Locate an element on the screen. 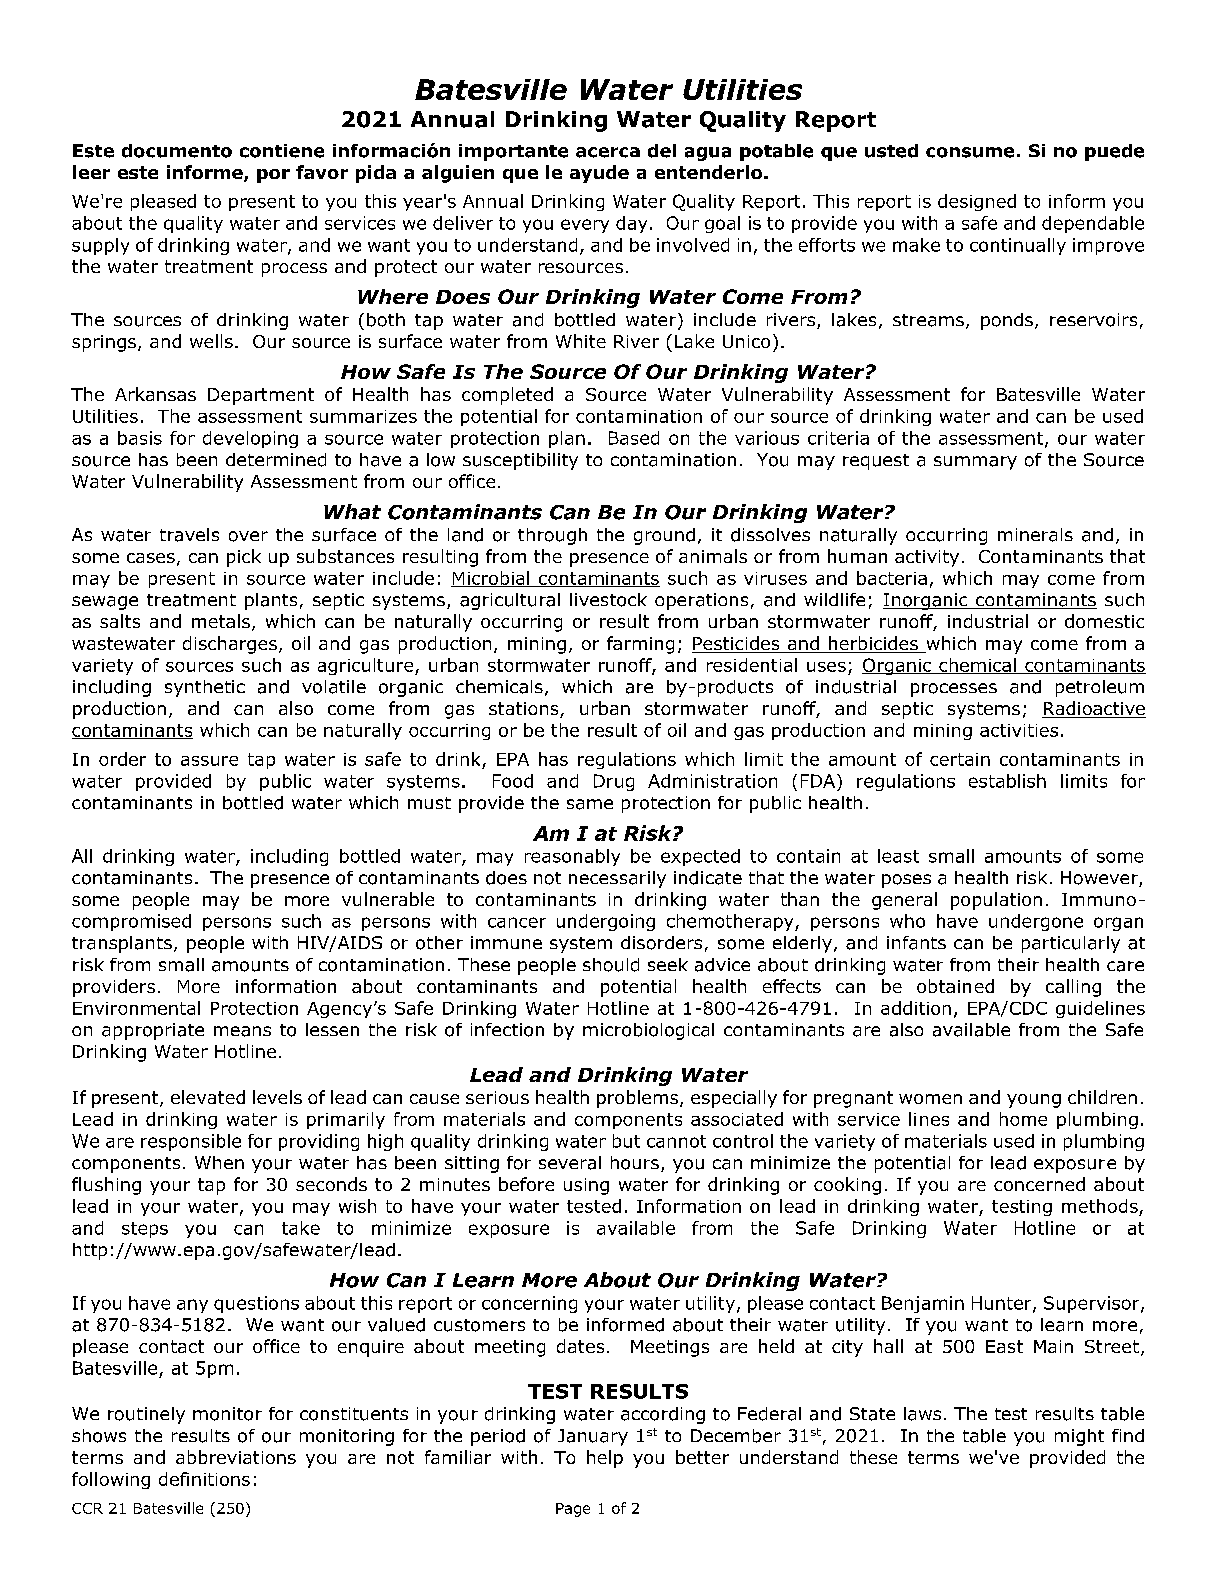 This screenshot has height=1574, width=1217. help is located at coordinates (605, 1459).
